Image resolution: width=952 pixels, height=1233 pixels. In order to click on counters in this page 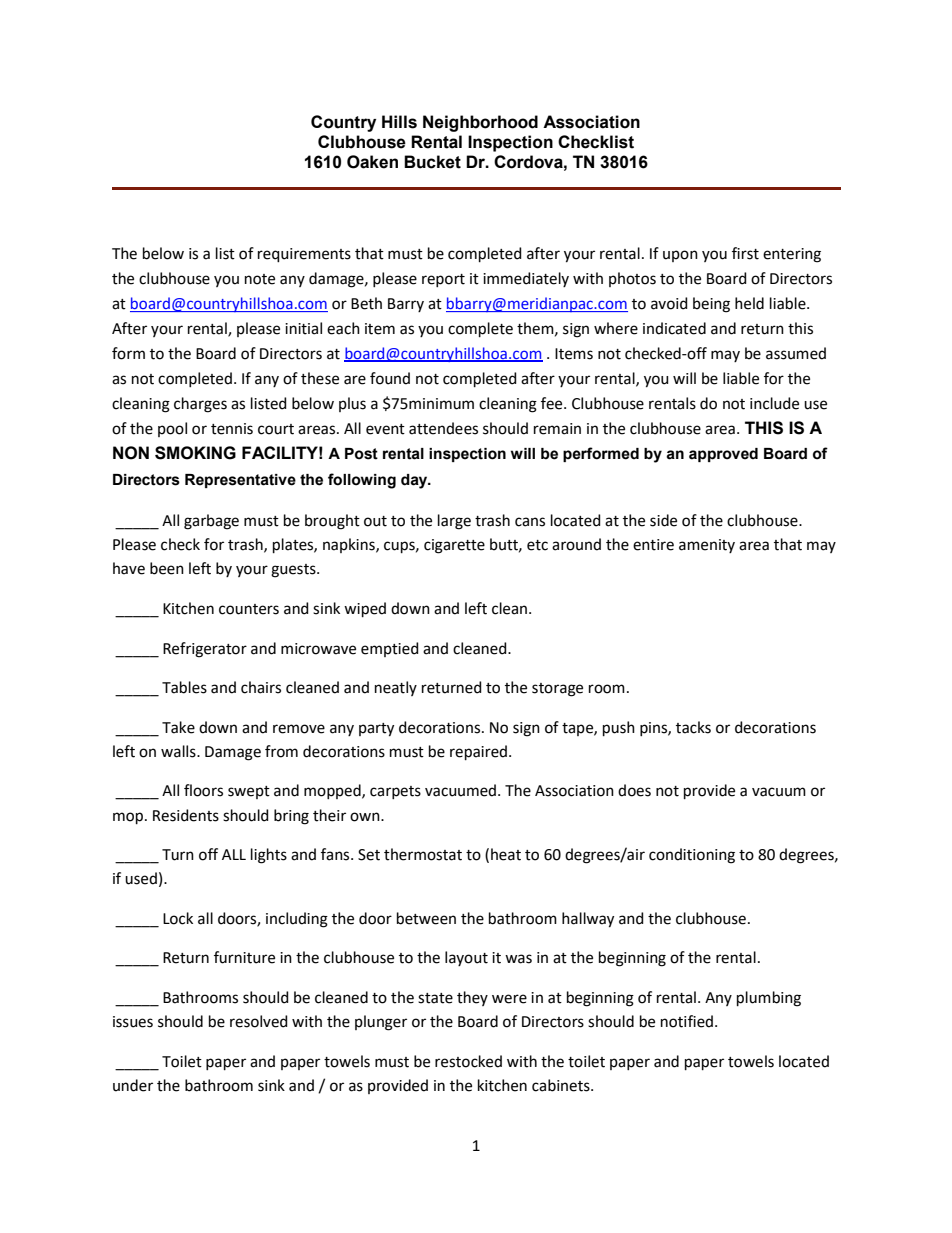, I will do `click(249, 609)`.
